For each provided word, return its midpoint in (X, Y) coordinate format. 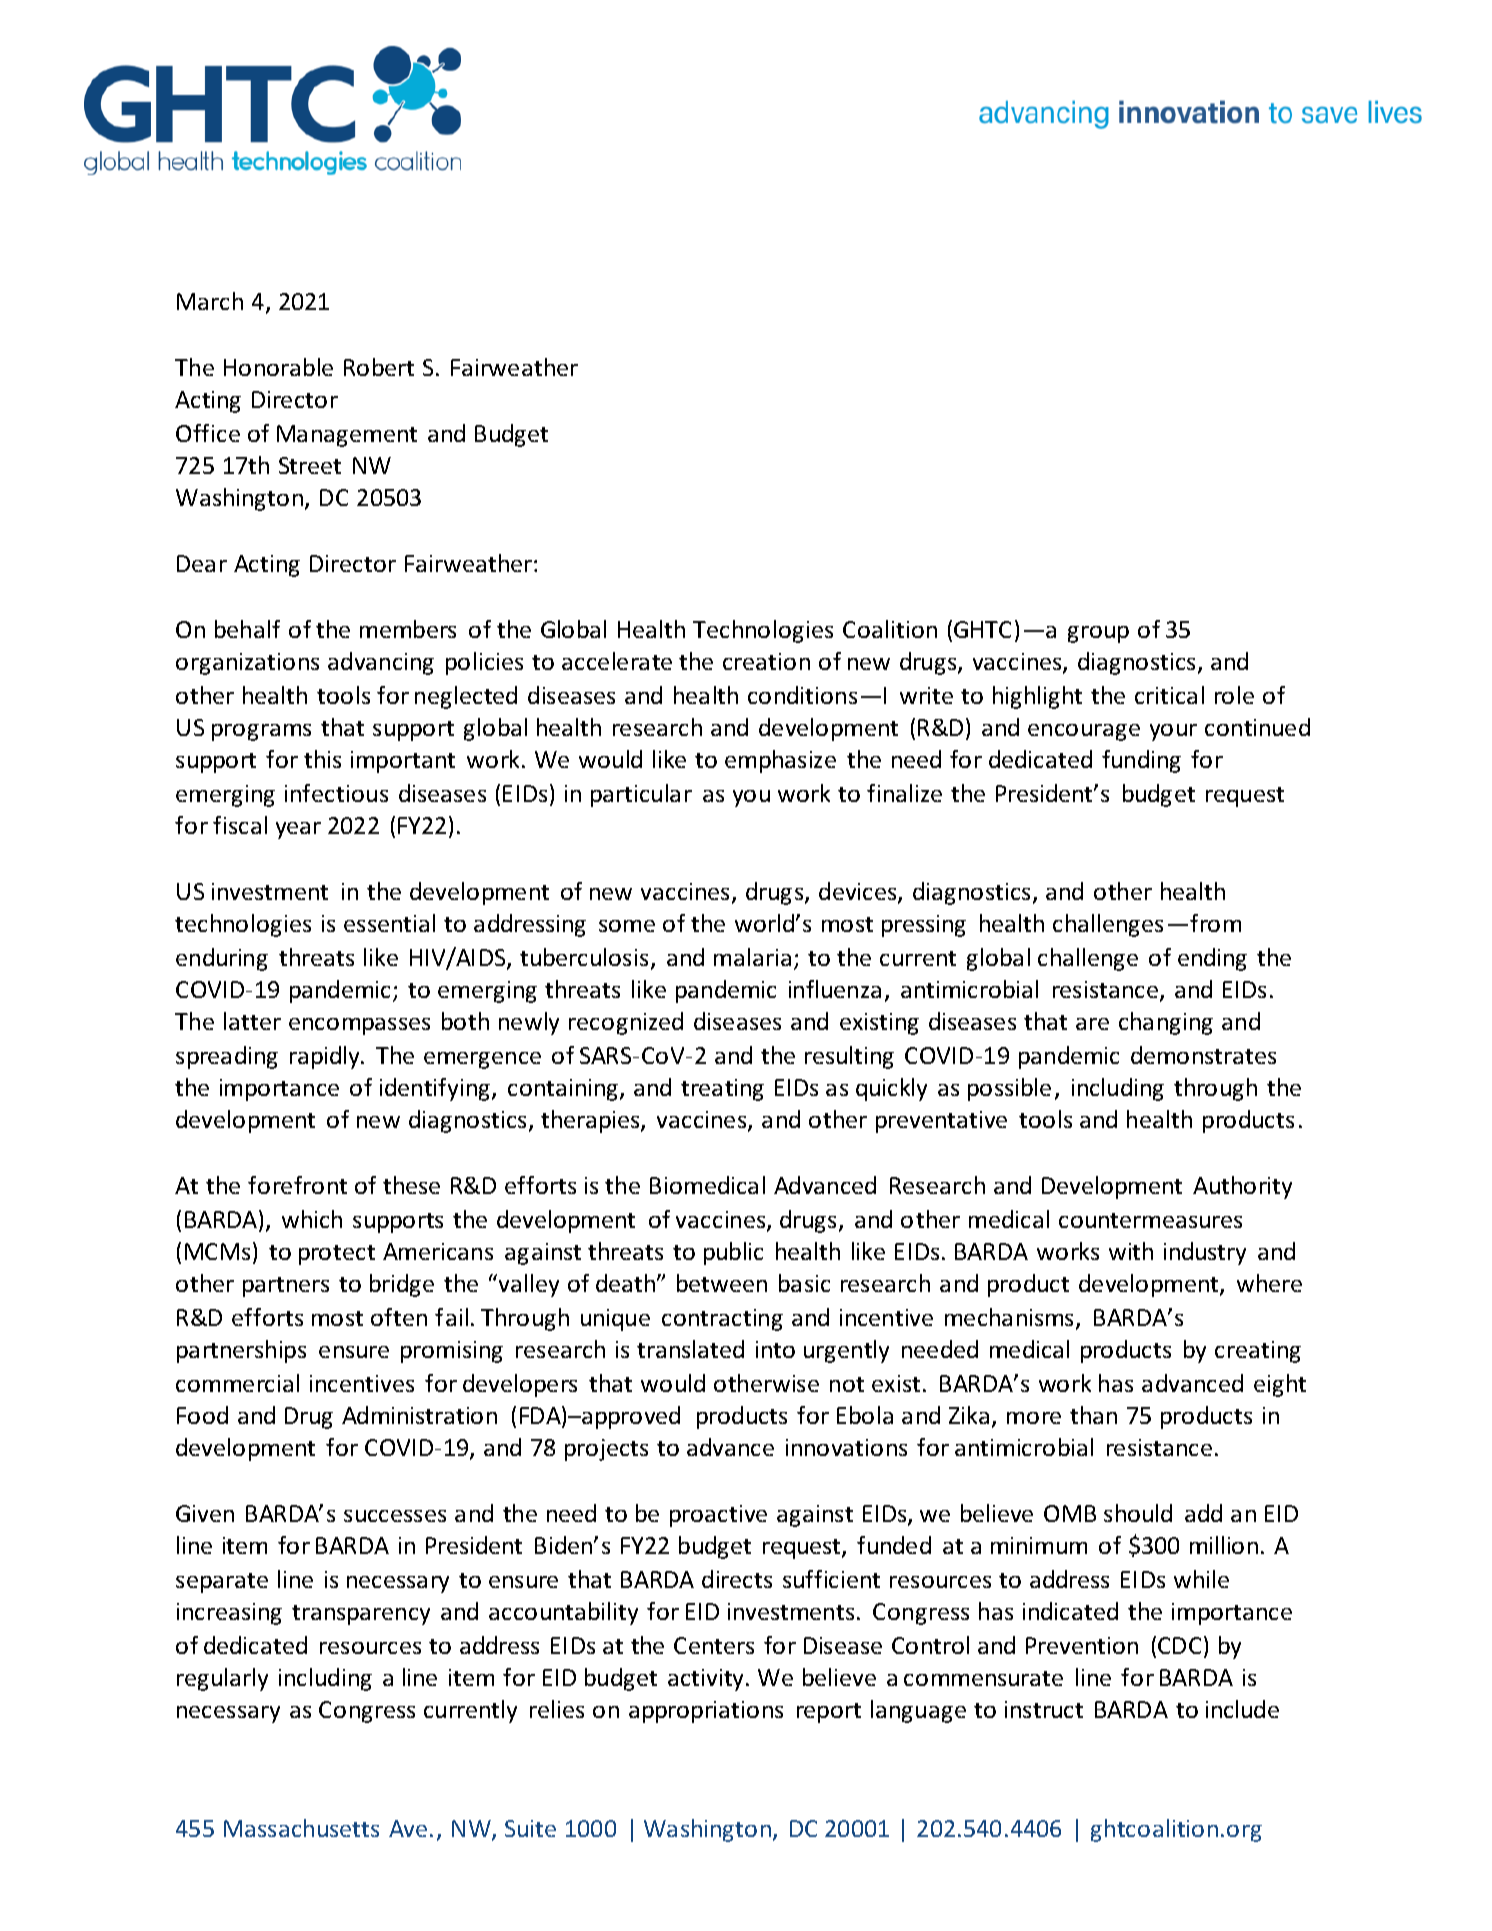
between (722, 1283)
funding (1141, 761)
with (1131, 1251)
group (1098, 634)
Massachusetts (301, 1828)
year (298, 830)
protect (337, 1255)
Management (347, 436)
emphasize (780, 761)
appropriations (706, 1712)
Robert (379, 367)
